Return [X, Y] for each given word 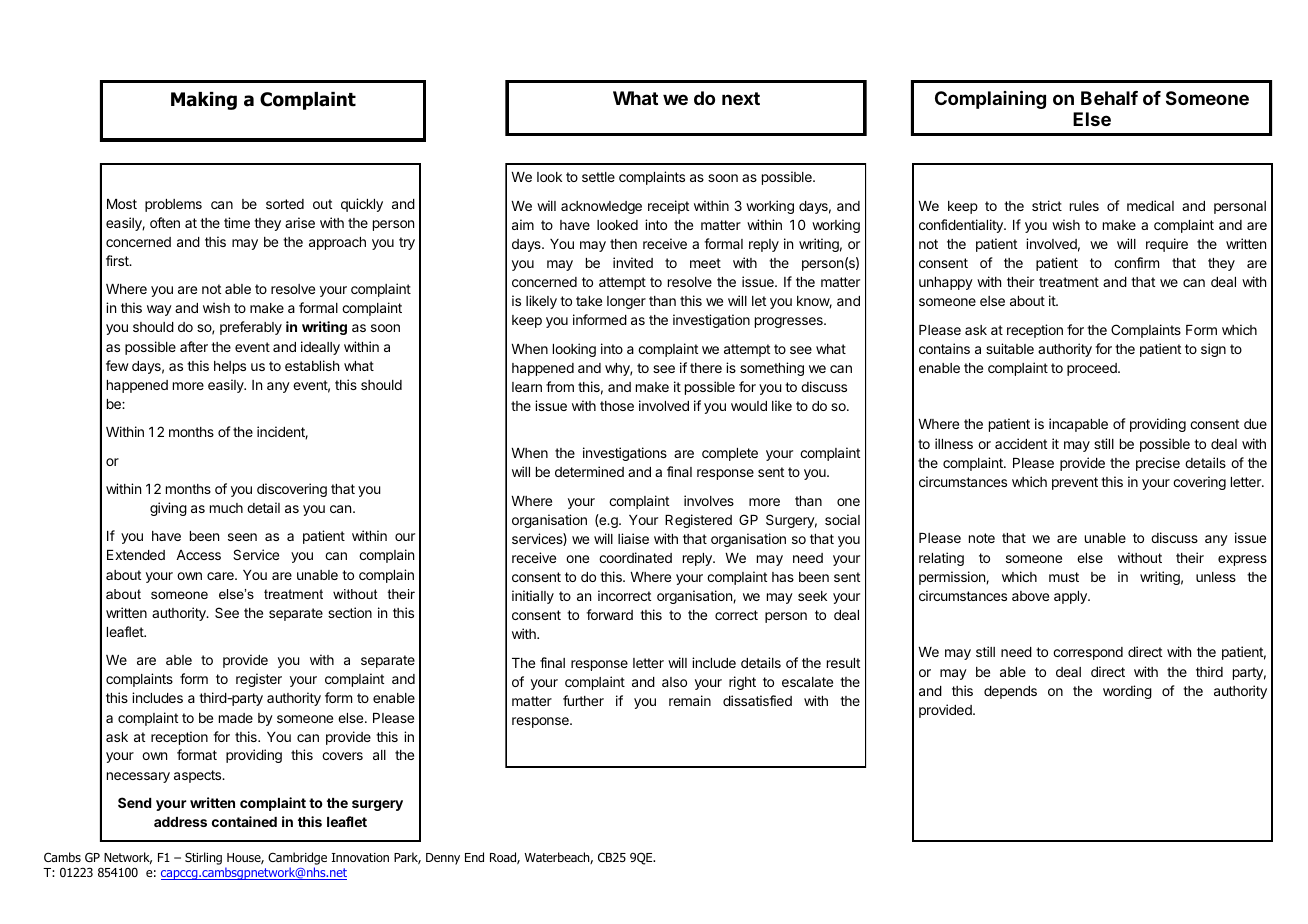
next [741, 98]
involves [709, 500]
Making [204, 101]
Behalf [1109, 98]
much [226, 508]
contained [244, 821]
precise [1158, 464]
